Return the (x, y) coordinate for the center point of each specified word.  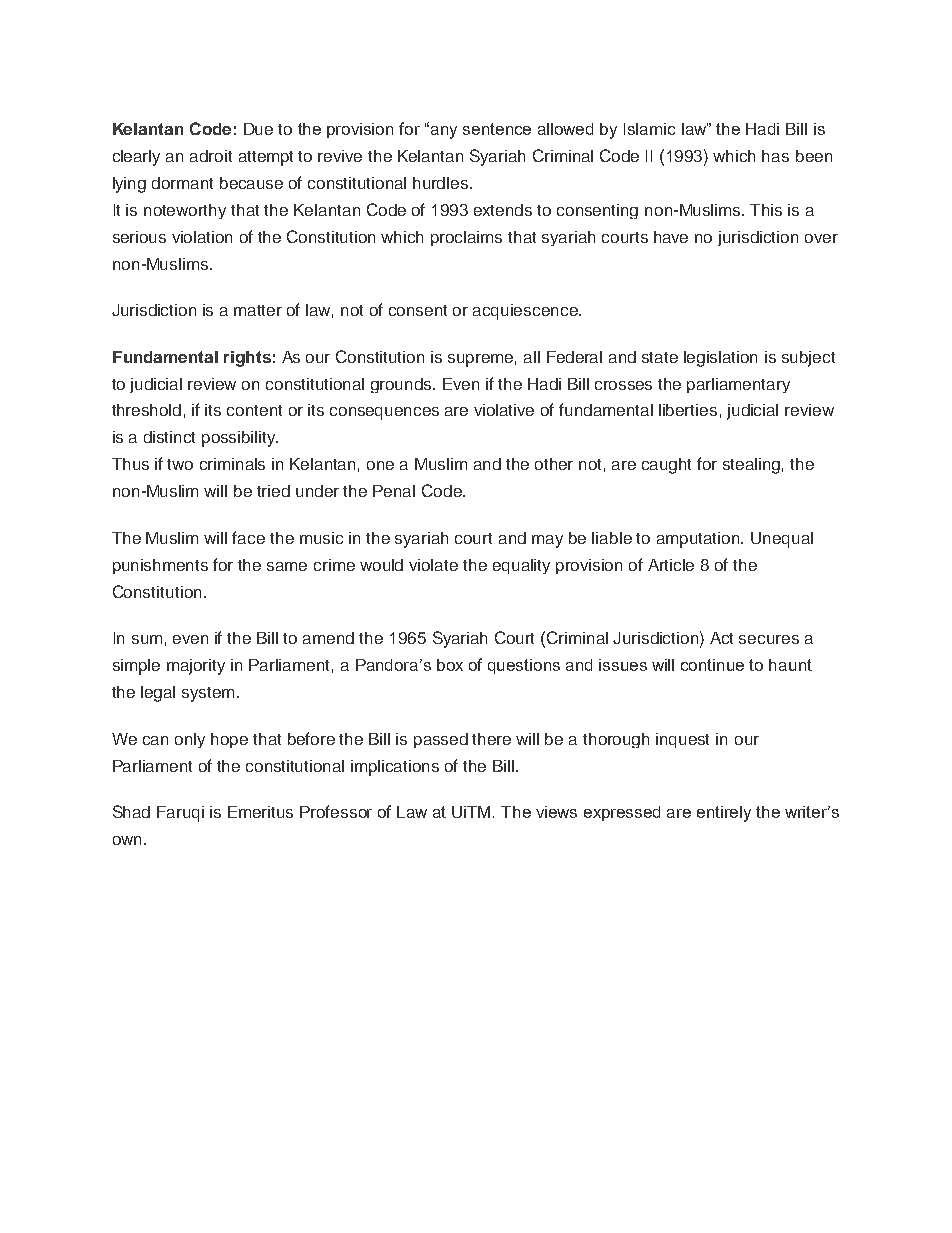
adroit (211, 156)
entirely (724, 814)
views (556, 812)
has (775, 156)
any (444, 132)
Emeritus (260, 812)
